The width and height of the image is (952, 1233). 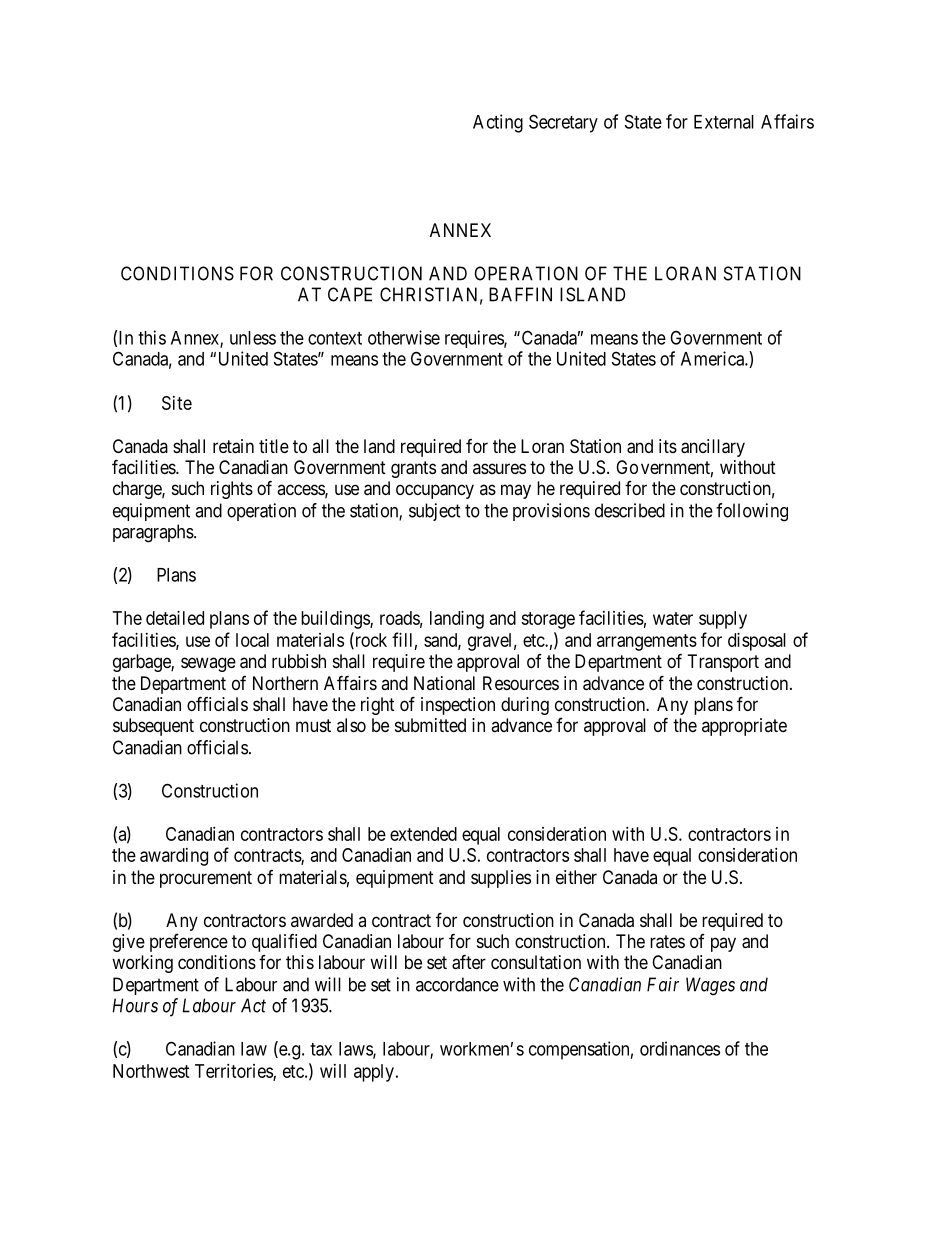 What do you see at coordinates (177, 403) in the image?
I see `Site` at bounding box center [177, 403].
